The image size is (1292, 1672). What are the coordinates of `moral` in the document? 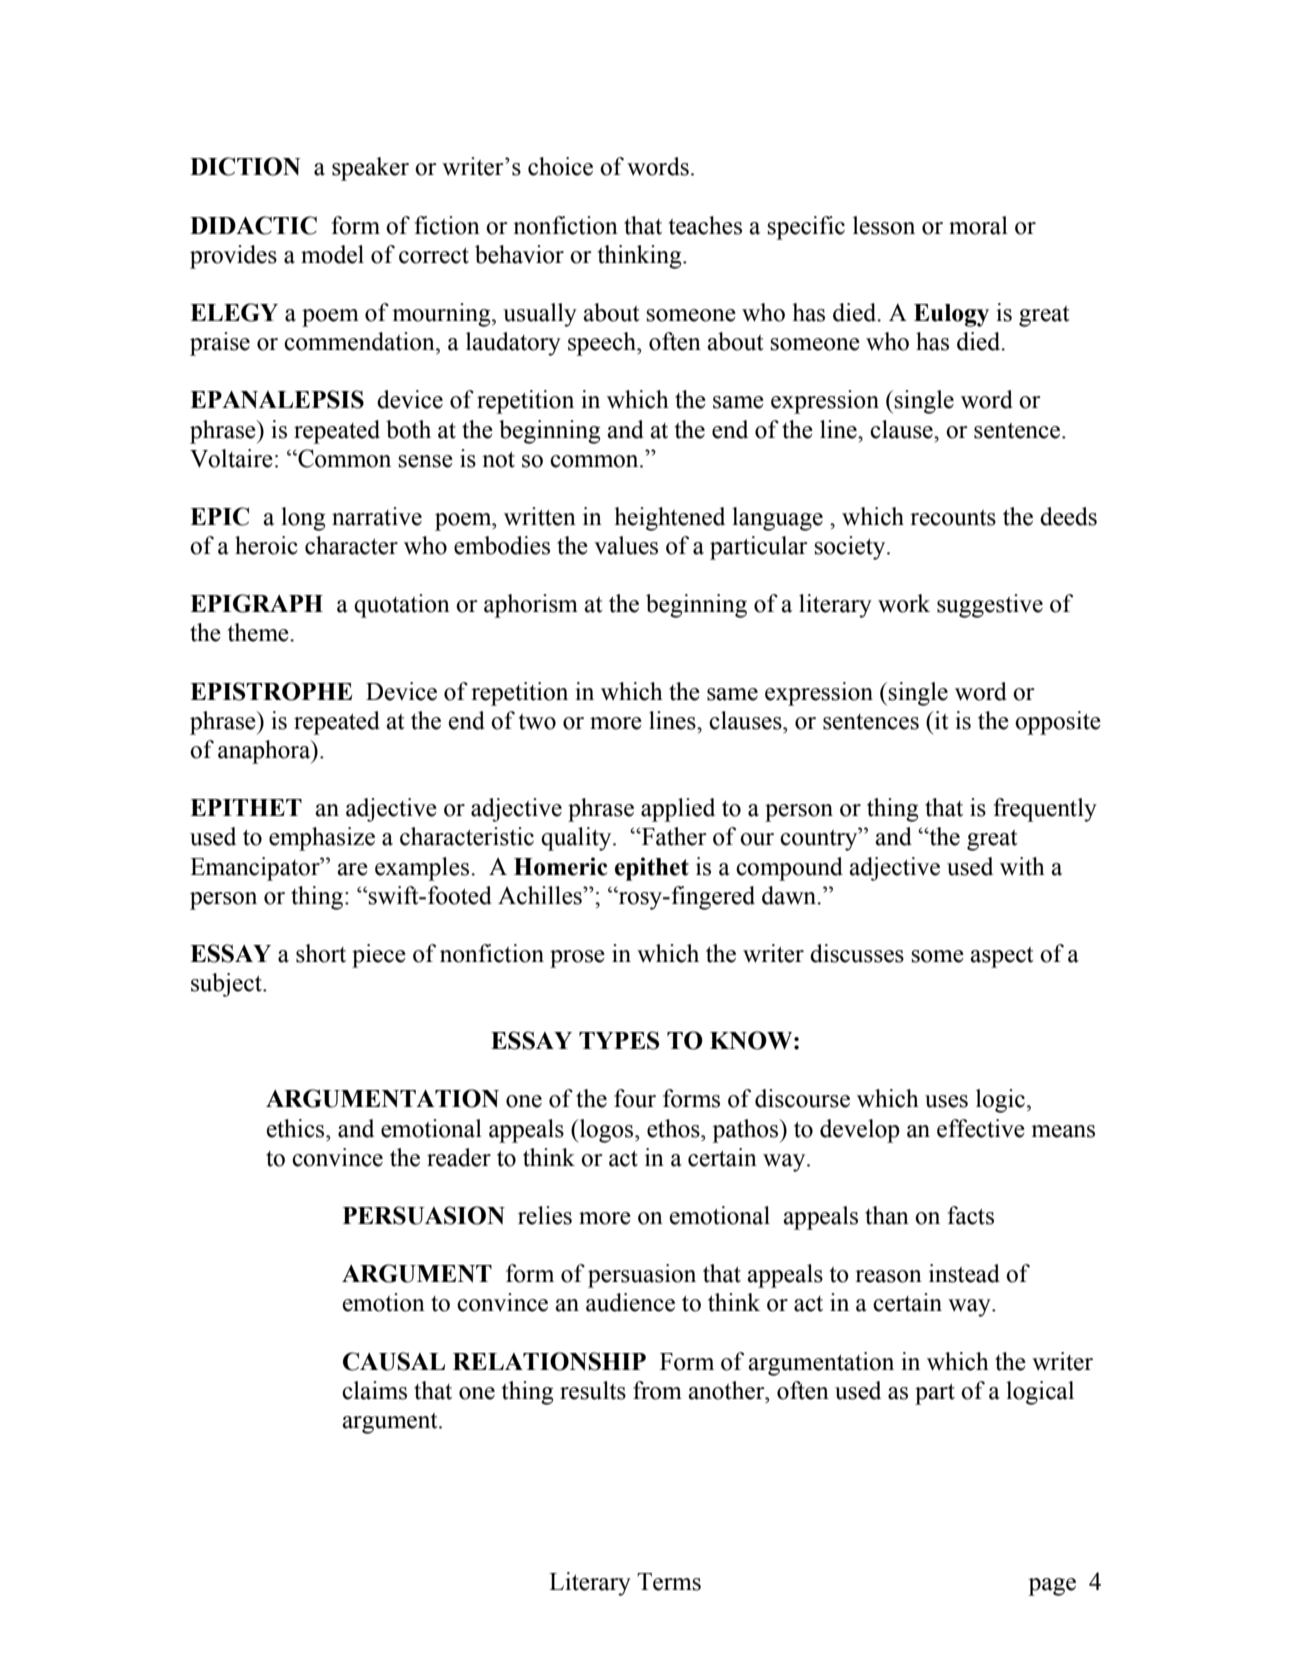 It's located at (978, 225).
